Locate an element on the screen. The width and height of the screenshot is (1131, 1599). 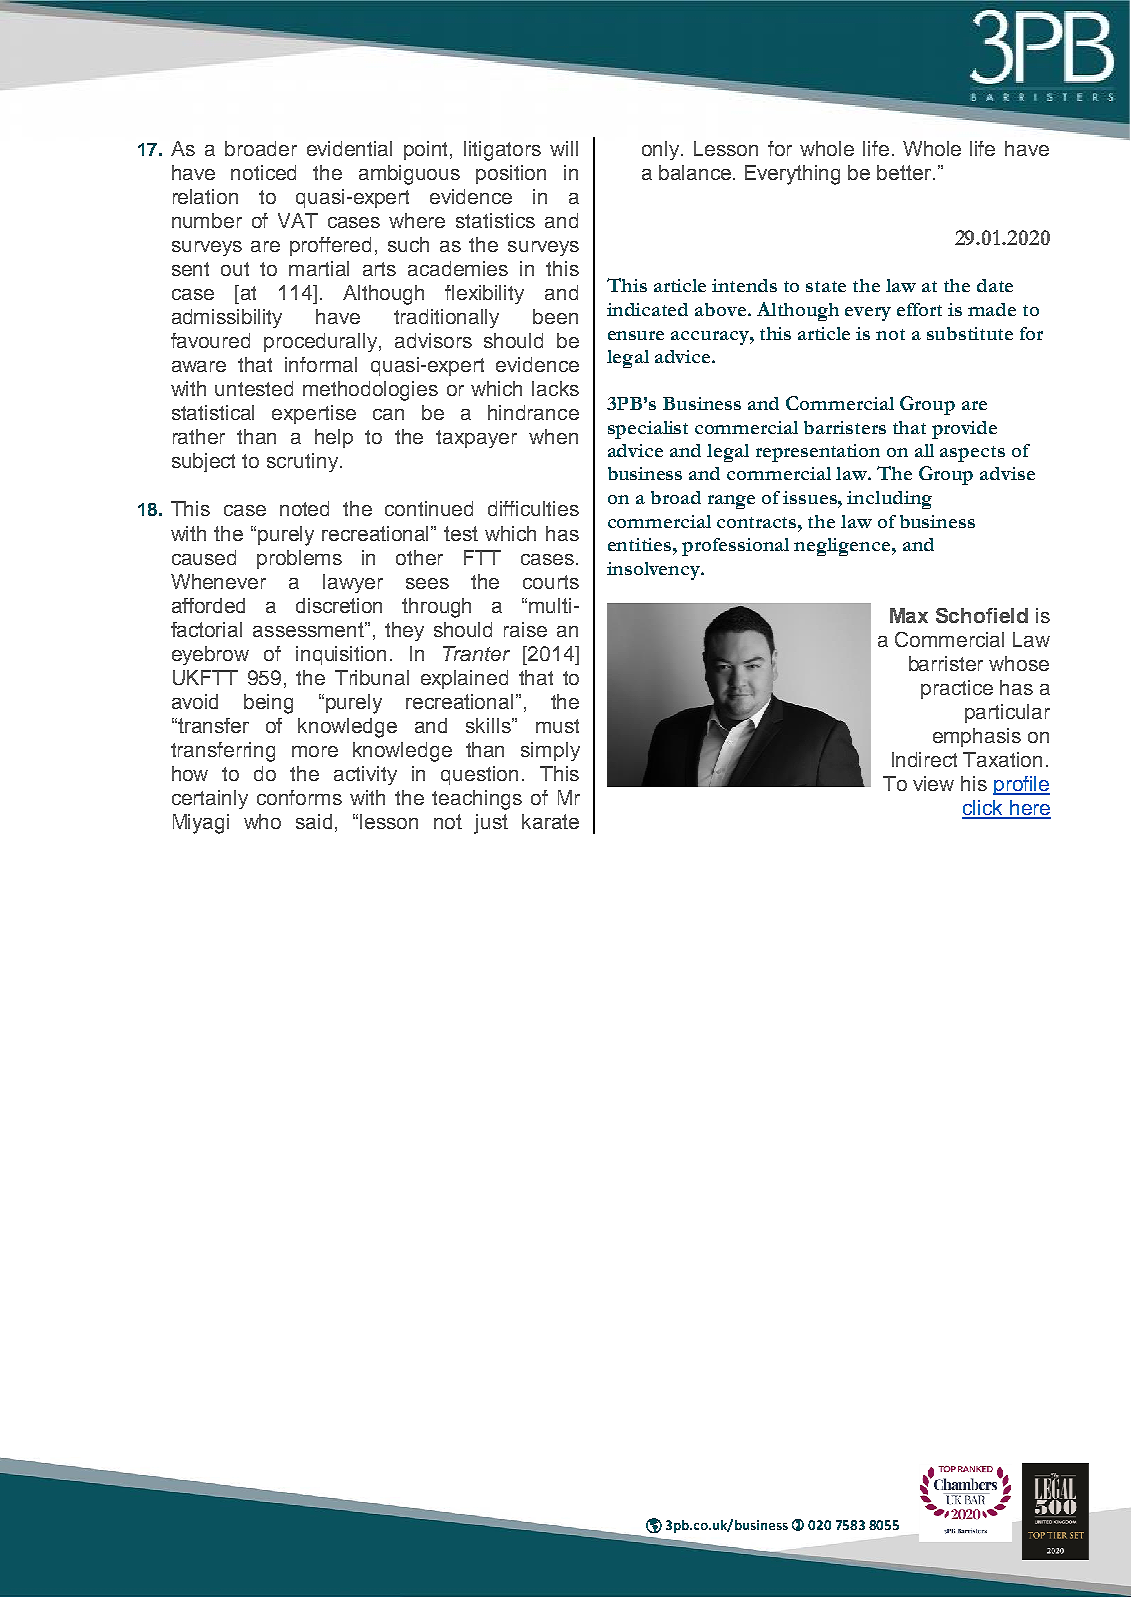
will is located at coordinates (564, 148).
